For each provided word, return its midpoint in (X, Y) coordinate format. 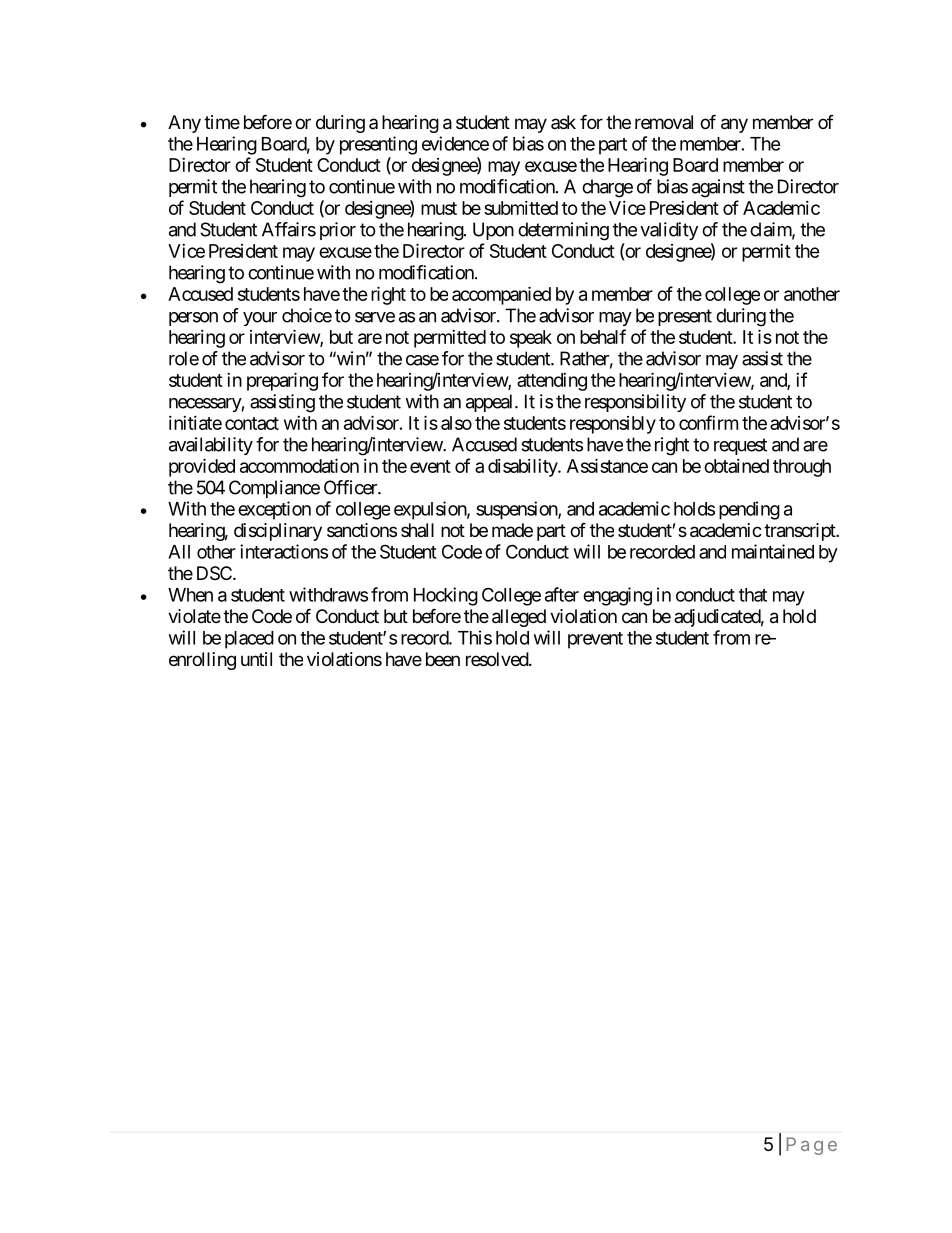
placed (249, 640)
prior (338, 231)
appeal (491, 403)
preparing (282, 381)
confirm (708, 422)
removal (664, 122)
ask (563, 122)
